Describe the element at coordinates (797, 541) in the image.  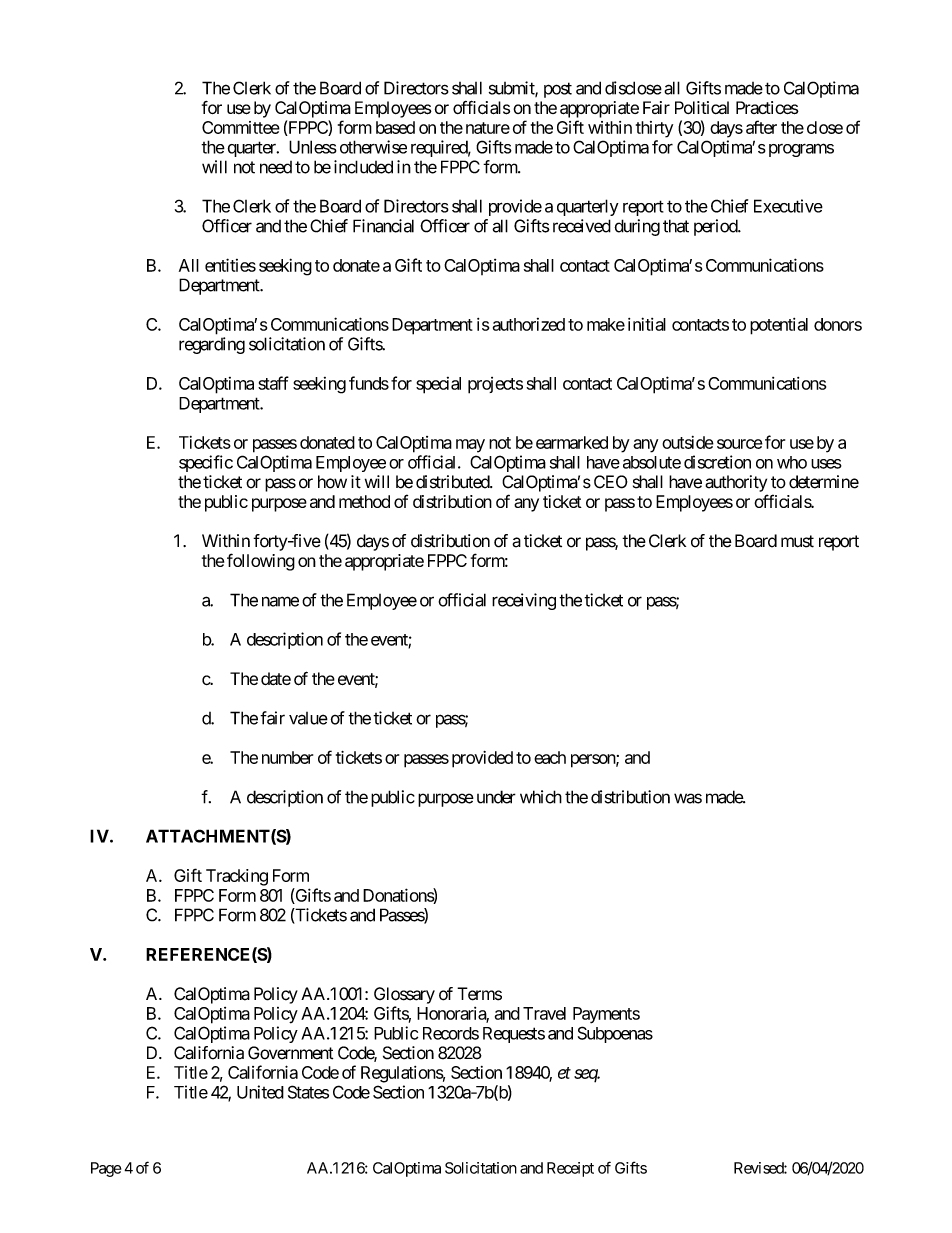
I see `must` at that location.
